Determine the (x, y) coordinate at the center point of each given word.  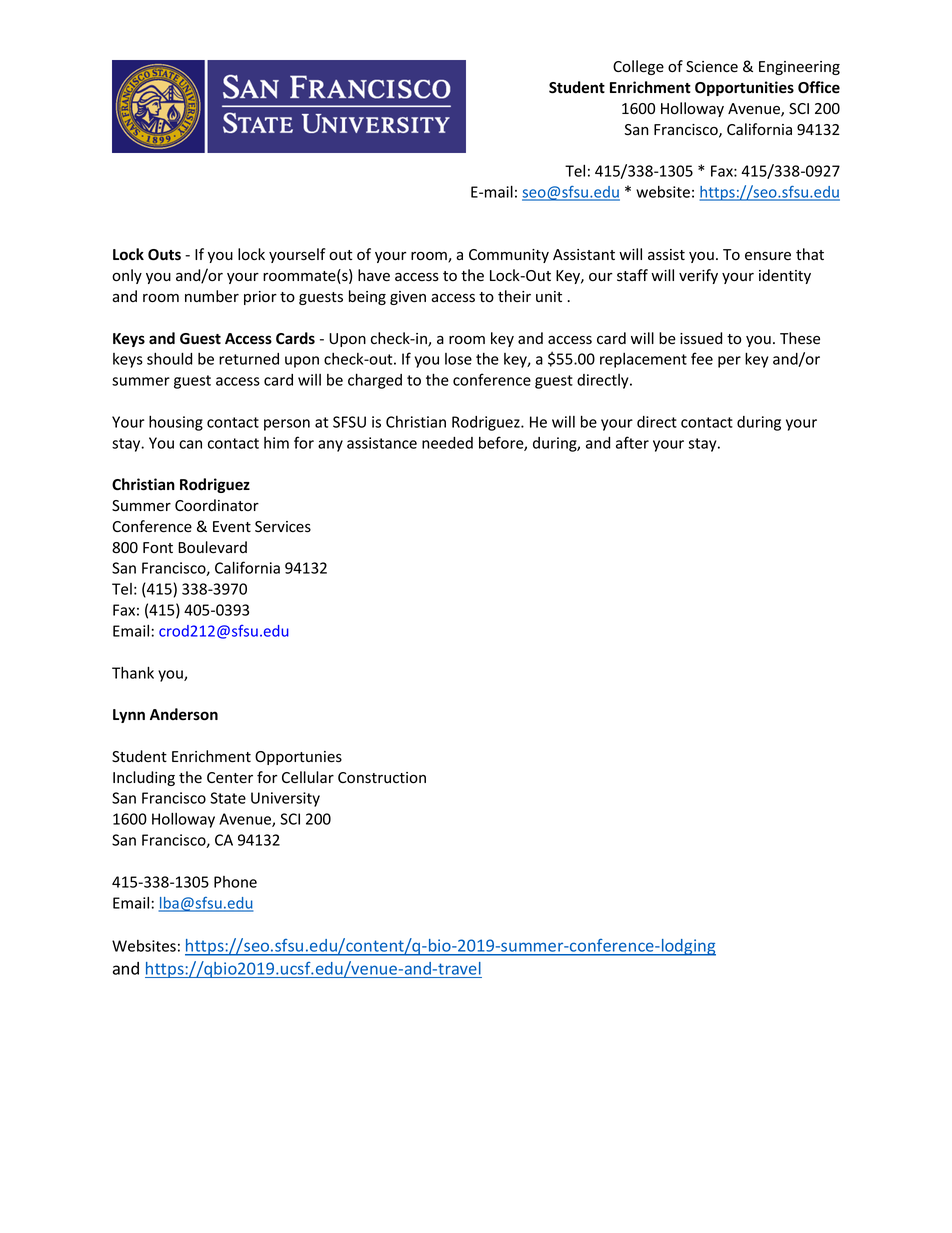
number (212, 296)
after (632, 442)
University (285, 799)
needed (447, 443)
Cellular (308, 777)
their (514, 296)
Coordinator (217, 505)
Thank (133, 672)
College (638, 67)
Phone (235, 882)
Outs (164, 255)
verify (698, 276)
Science (712, 67)
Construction (382, 778)
